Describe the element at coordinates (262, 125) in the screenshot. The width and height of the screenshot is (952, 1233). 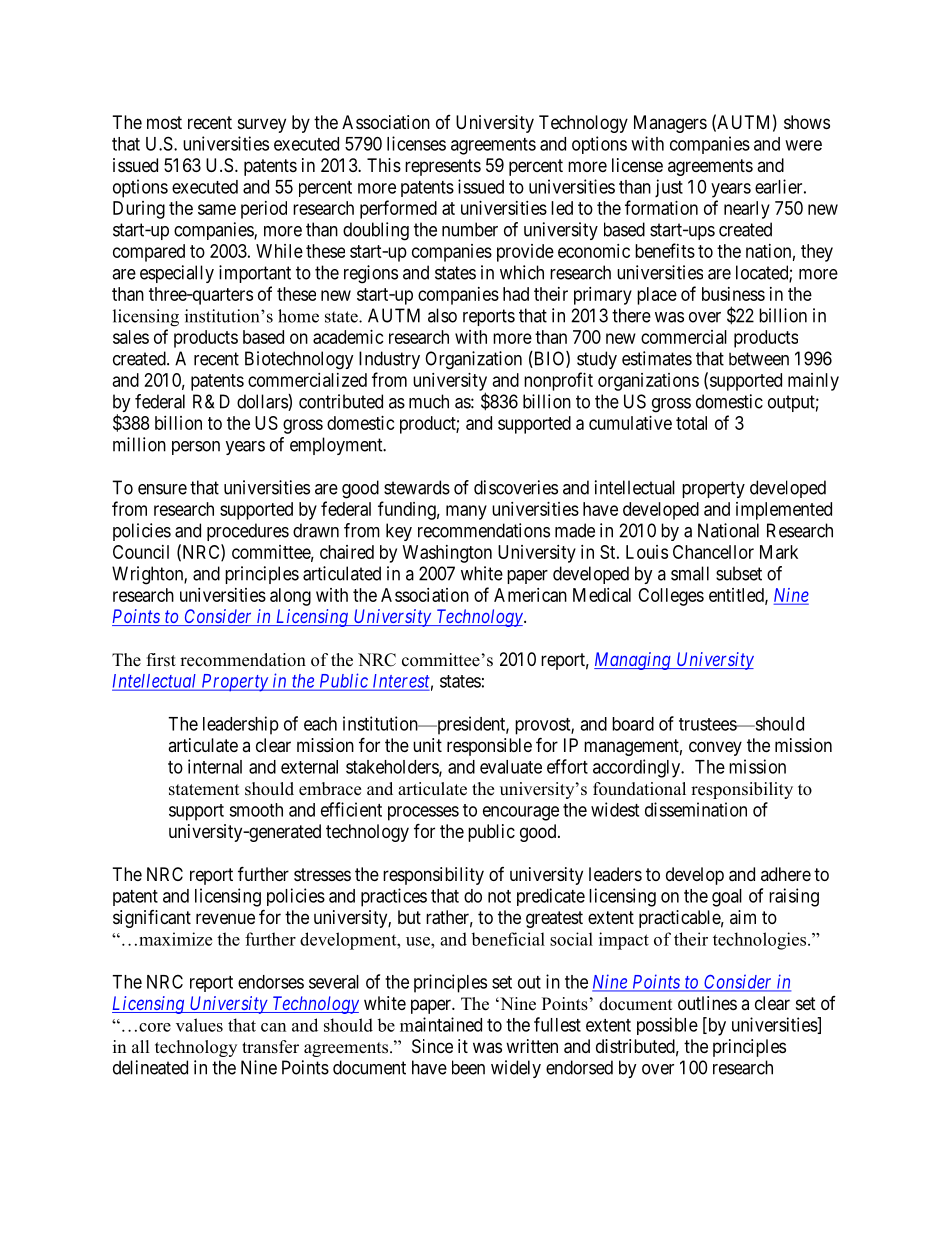
I see `survey` at that location.
